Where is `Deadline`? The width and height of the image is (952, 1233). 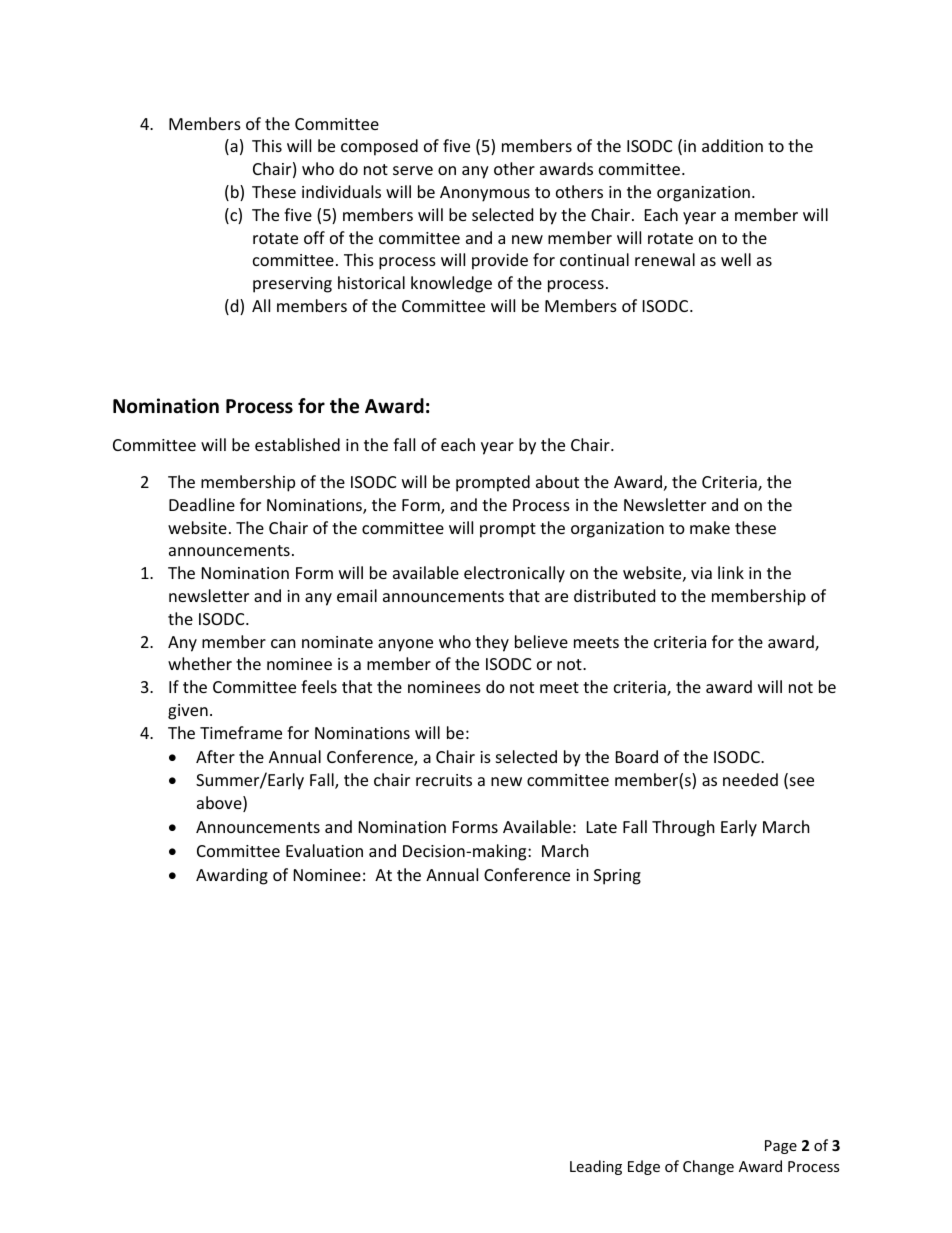 Deadline is located at coordinates (202, 504).
